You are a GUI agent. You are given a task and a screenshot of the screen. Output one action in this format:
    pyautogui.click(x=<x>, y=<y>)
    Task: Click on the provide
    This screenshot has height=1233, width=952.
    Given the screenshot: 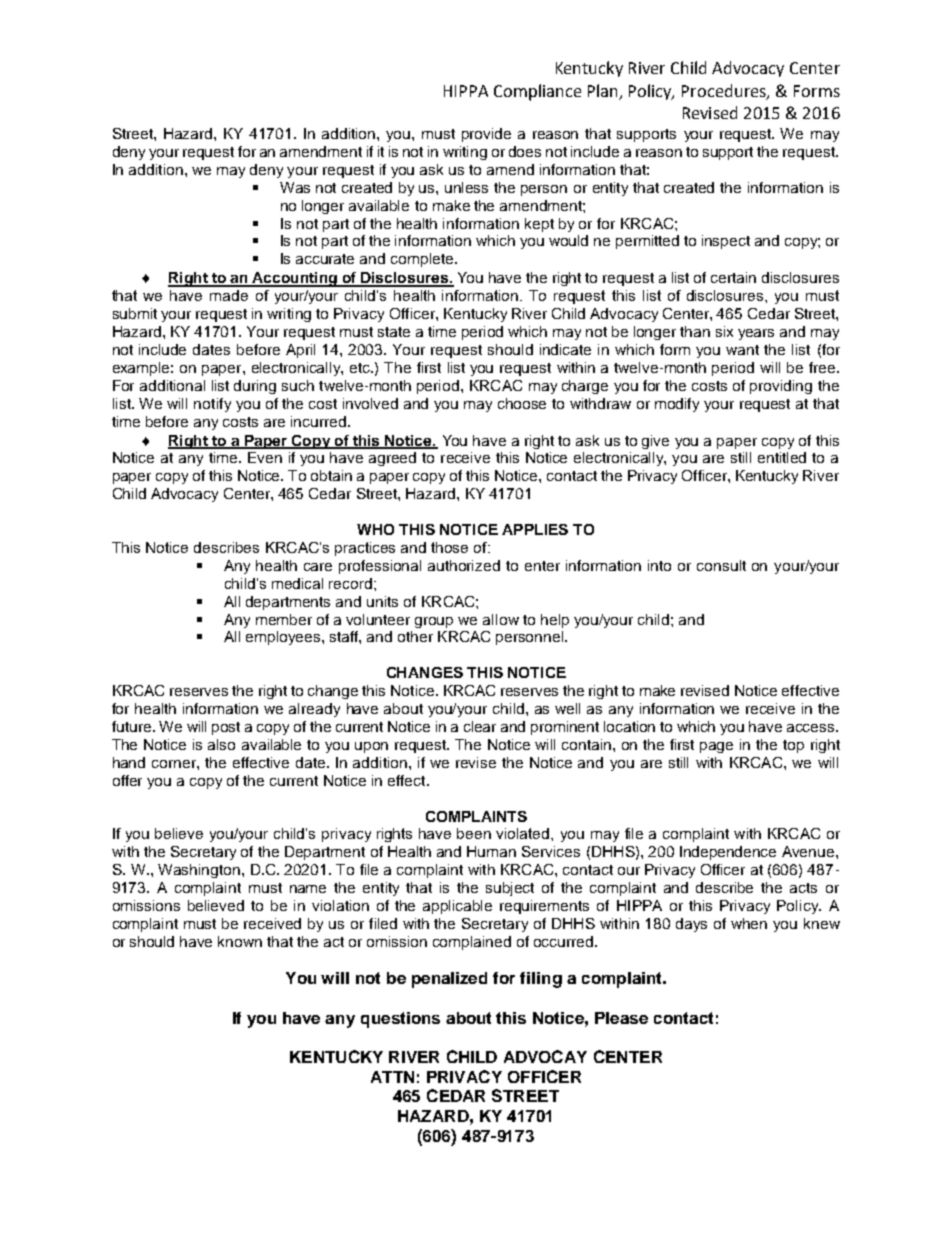 What is the action you would take?
    pyautogui.click(x=486, y=135)
